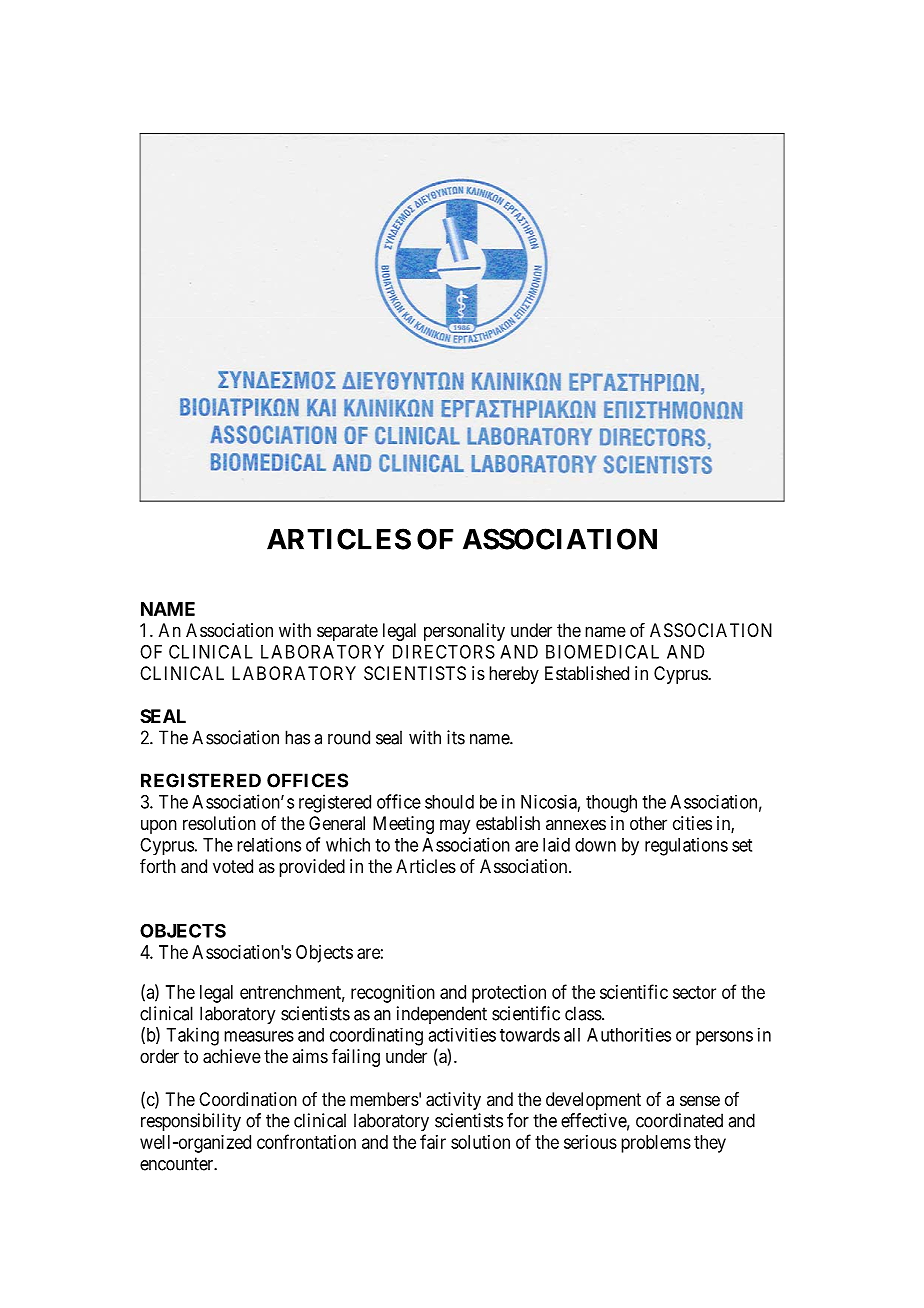 This screenshot has height=1308, width=924. What do you see at coordinates (259, 1036) in the screenshot?
I see `measures` at bounding box center [259, 1036].
